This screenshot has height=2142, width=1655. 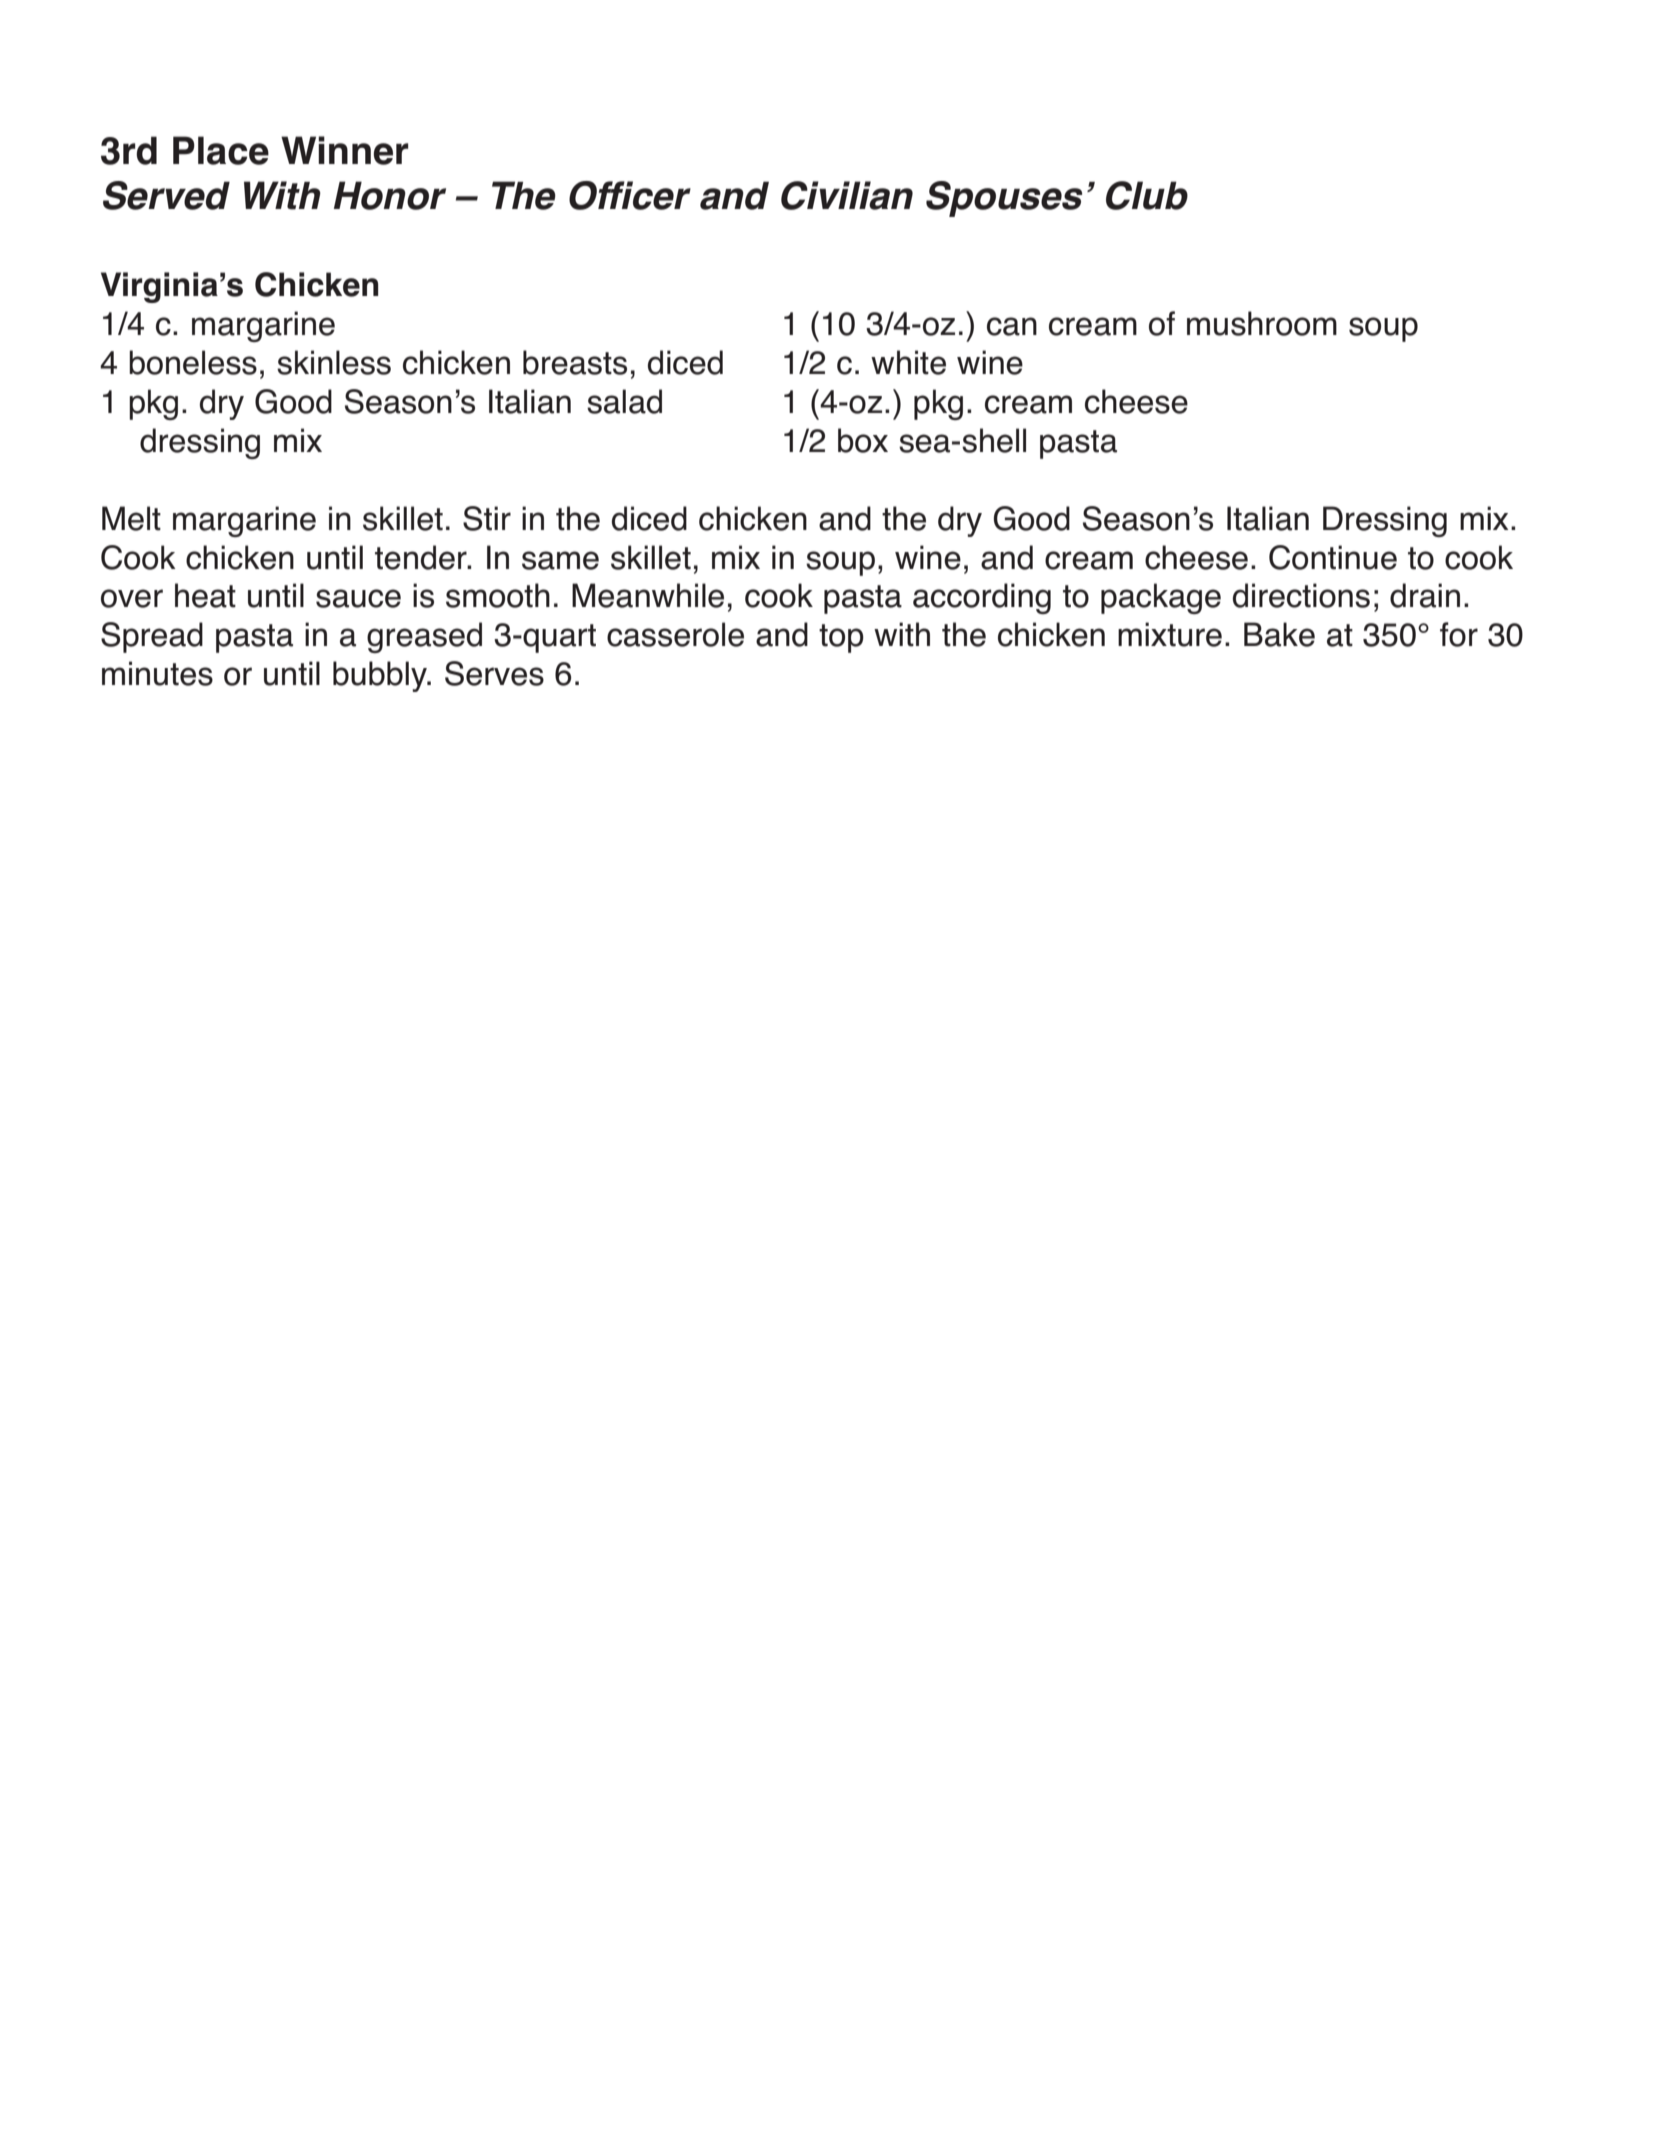 I want to click on Stir, so click(x=487, y=518).
